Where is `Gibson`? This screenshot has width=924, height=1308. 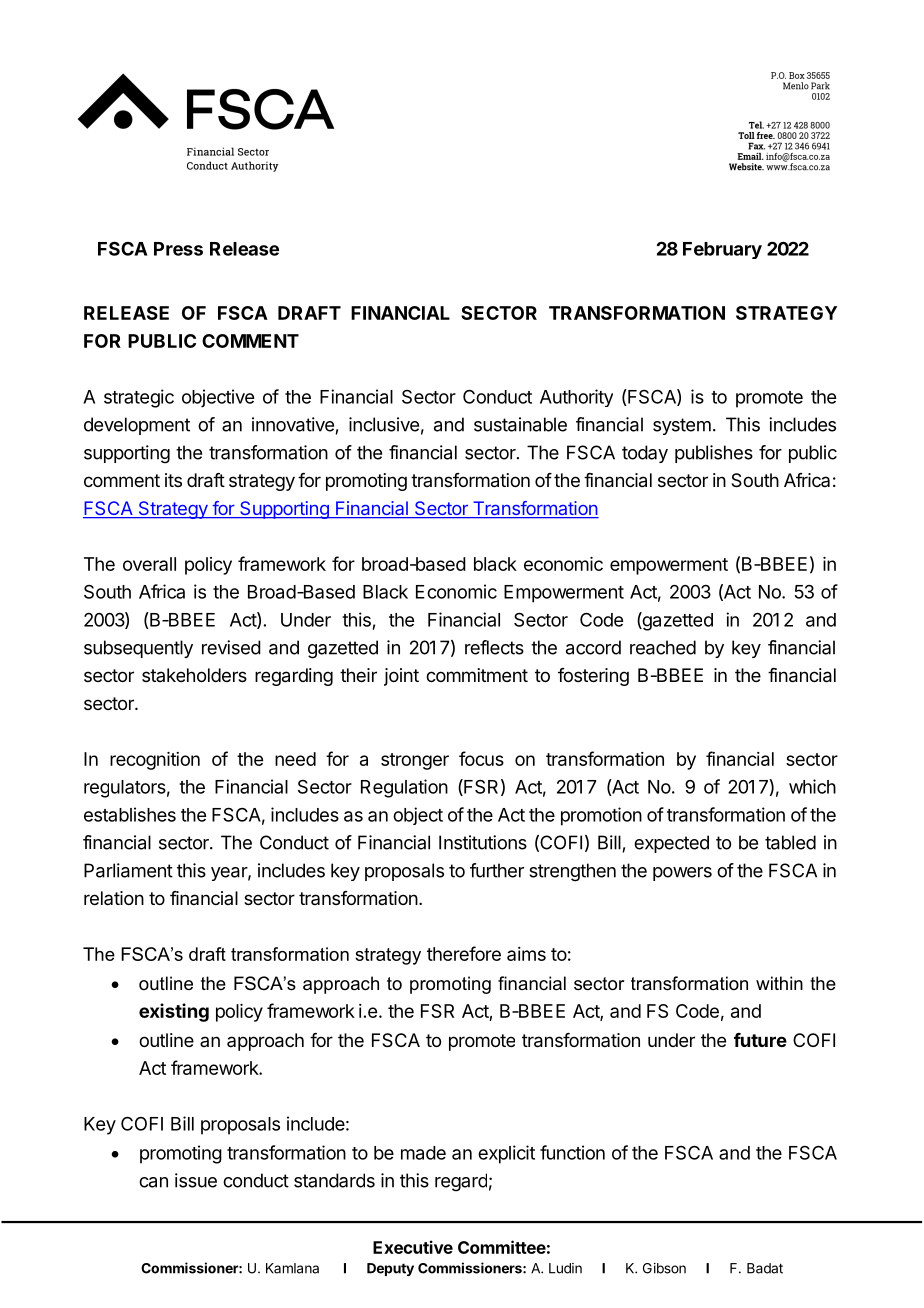 Gibson is located at coordinates (664, 1268).
